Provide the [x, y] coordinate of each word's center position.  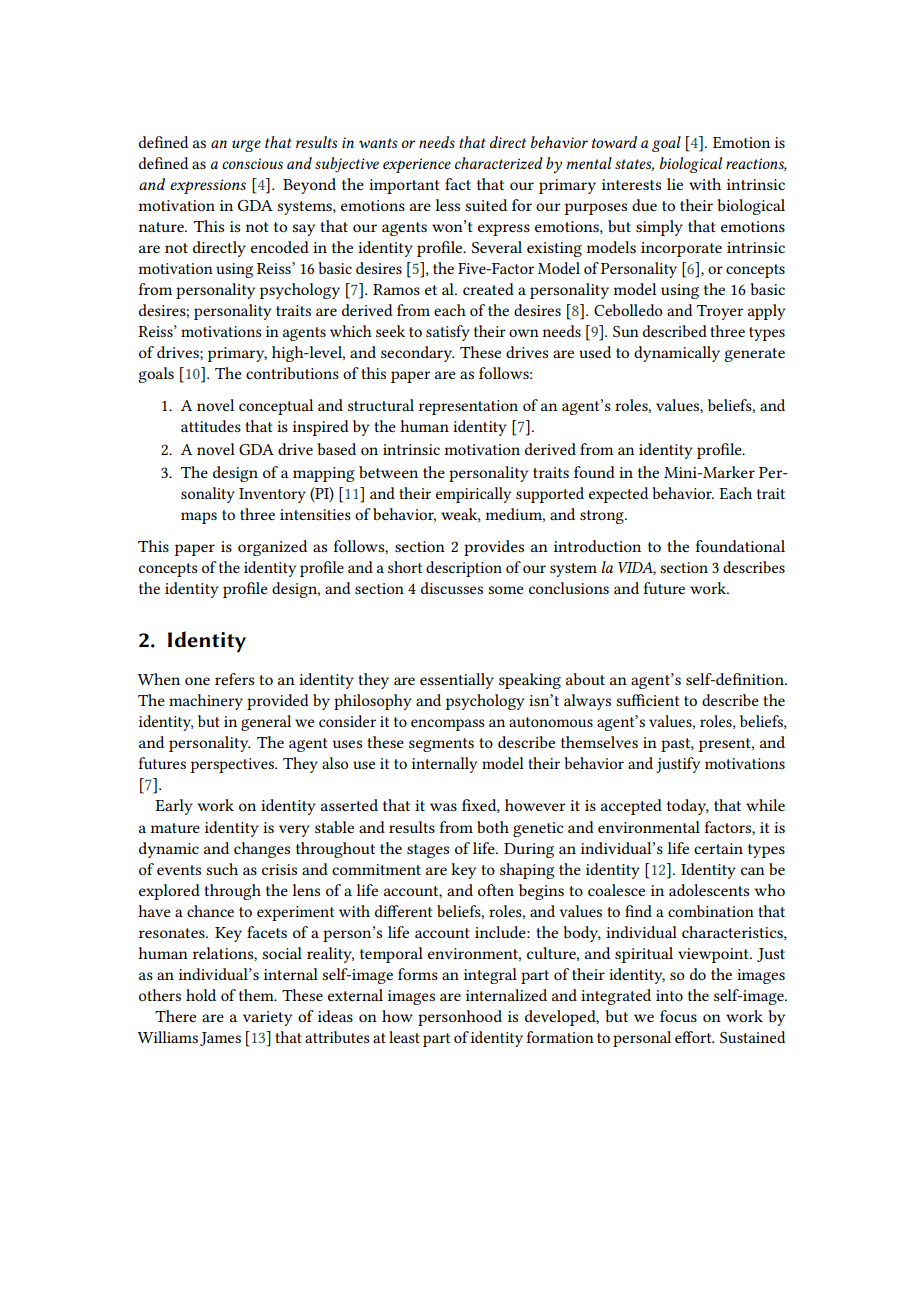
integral [490, 976]
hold [201, 995]
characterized [499, 163]
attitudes [211, 426]
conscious [252, 163]
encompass [447, 725]
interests [631, 184]
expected [618, 495]
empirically [473, 495]
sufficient [647, 700]
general [266, 723]
